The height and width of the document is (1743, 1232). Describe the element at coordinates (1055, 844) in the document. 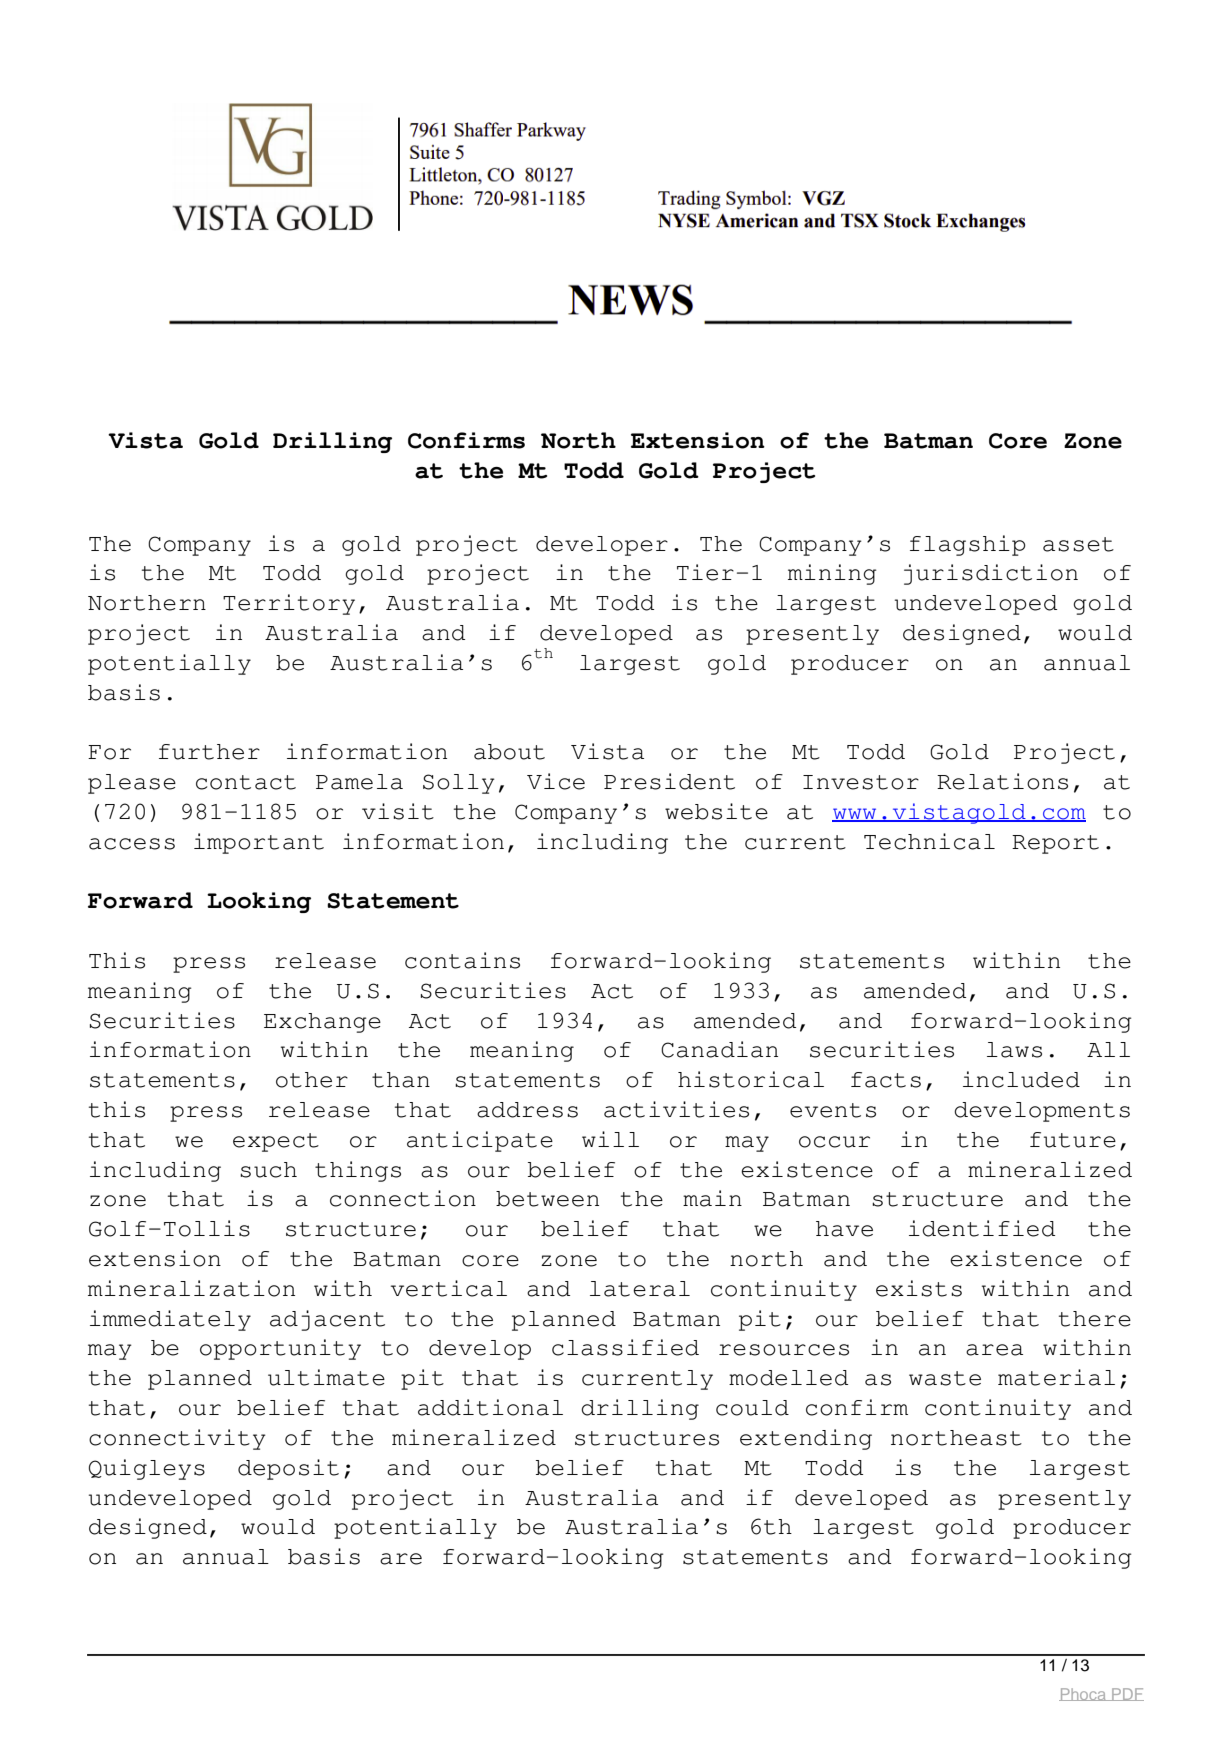

I see `Report` at that location.
